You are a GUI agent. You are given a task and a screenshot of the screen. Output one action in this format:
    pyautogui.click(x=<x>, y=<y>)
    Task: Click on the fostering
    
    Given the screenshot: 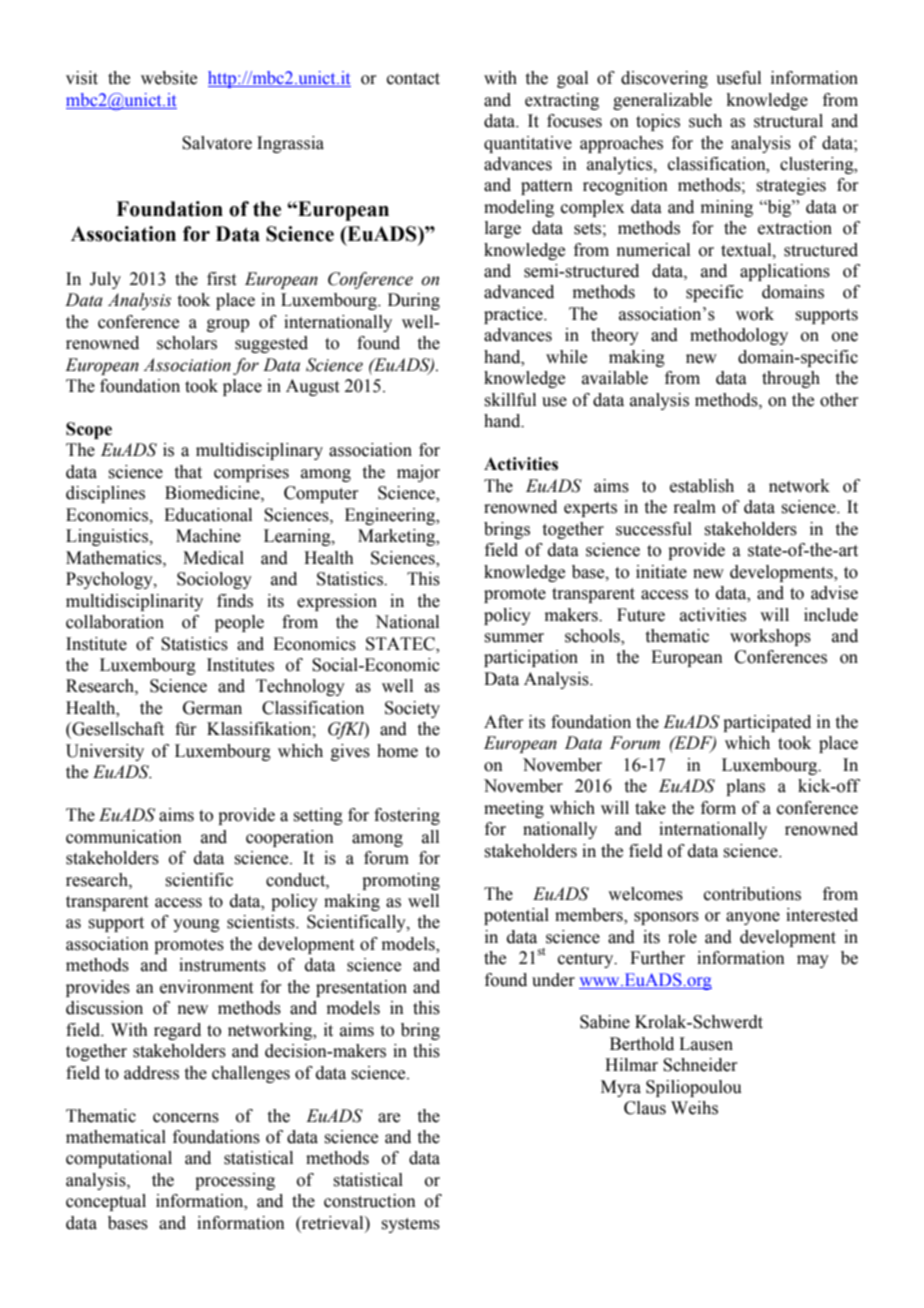 What is the action you would take?
    pyautogui.click(x=407, y=816)
